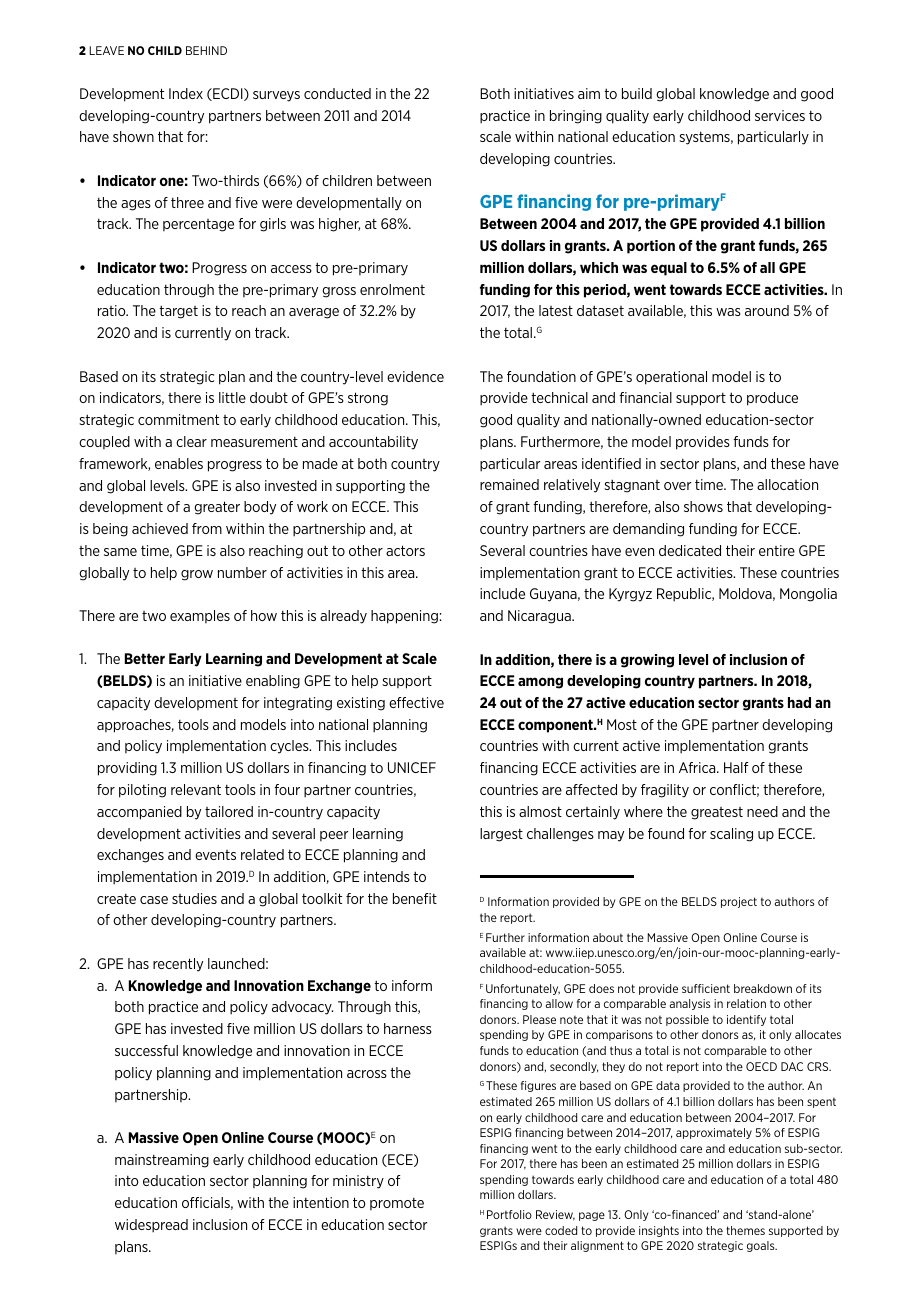  What do you see at coordinates (415, 376) in the screenshot?
I see `evidence` at bounding box center [415, 376].
